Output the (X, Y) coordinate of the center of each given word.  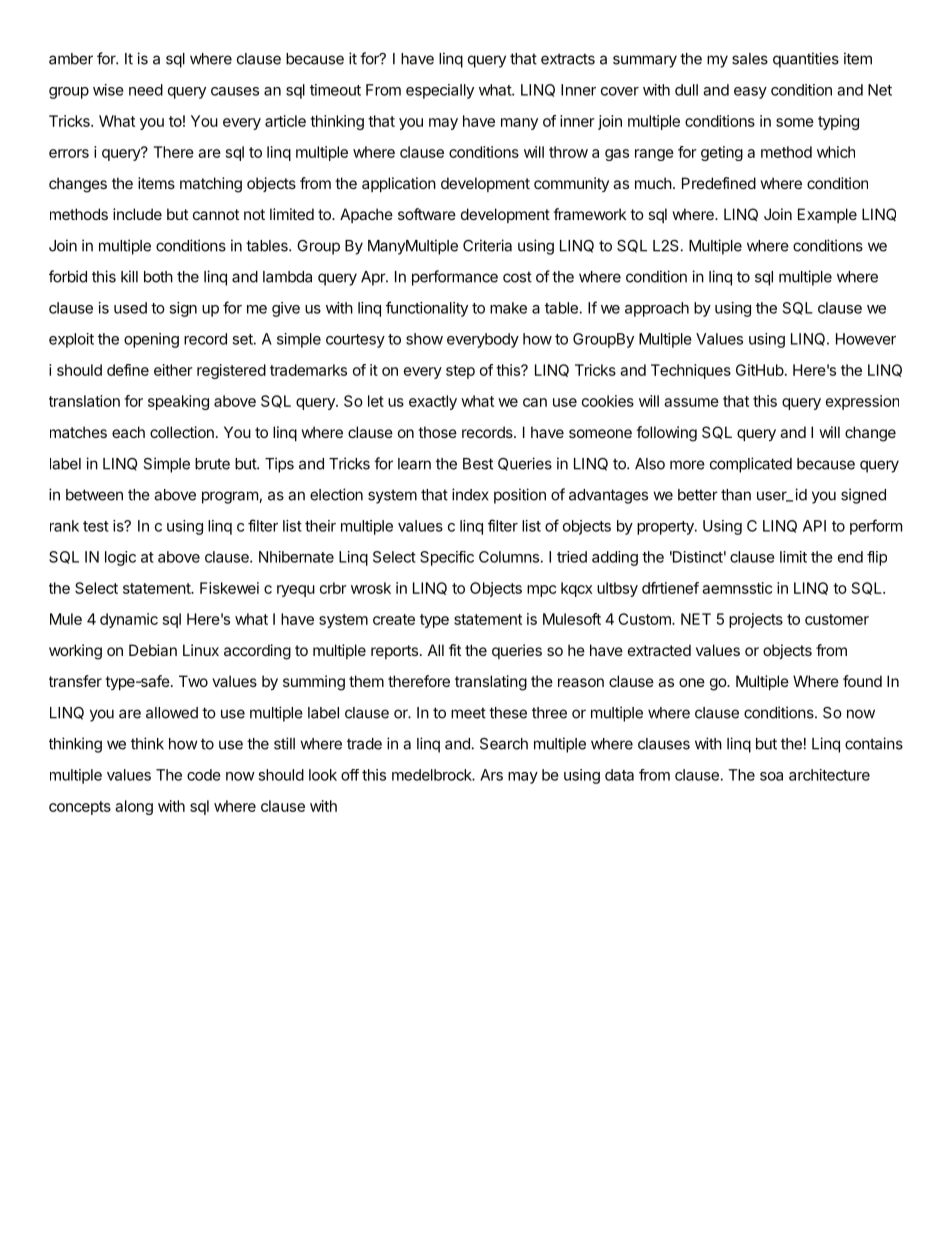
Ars (491, 775)
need (146, 90)
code (204, 775)
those (437, 432)
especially (440, 91)
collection (182, 432)
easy (750, 93)
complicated (751, 465)
